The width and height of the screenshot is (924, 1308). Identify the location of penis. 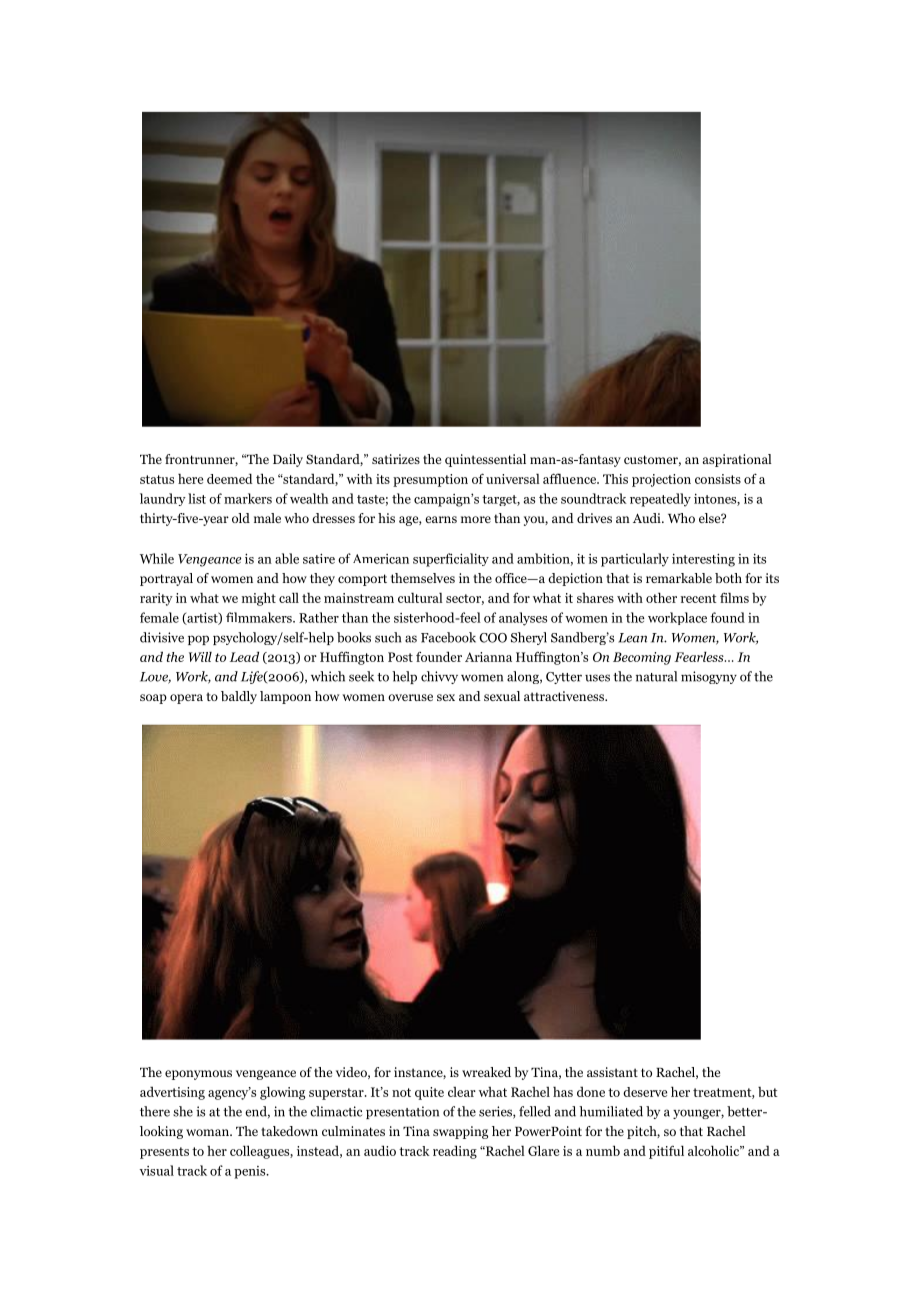
(251, 1172).
